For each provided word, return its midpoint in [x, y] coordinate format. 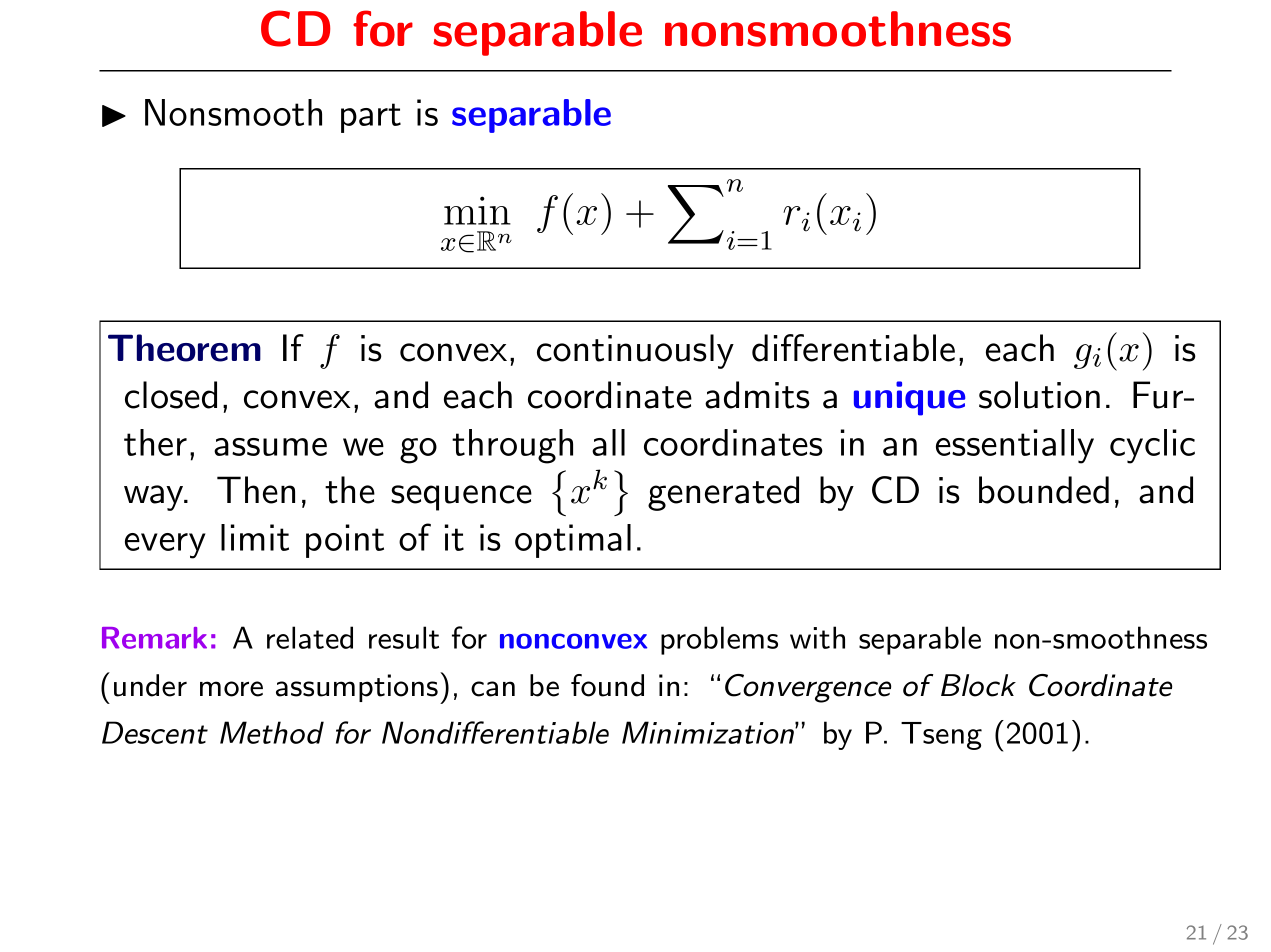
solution [1039, 395]
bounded [1044, 490]
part [371, 118]
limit [255, 537]
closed [171, 395]
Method [272, 732]
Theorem [184, 348]
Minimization [709, 732]
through [512, 446]
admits [757, 395]
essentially [1015, 446]
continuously [635, 351]
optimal [573, 541]
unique [909, 398]
